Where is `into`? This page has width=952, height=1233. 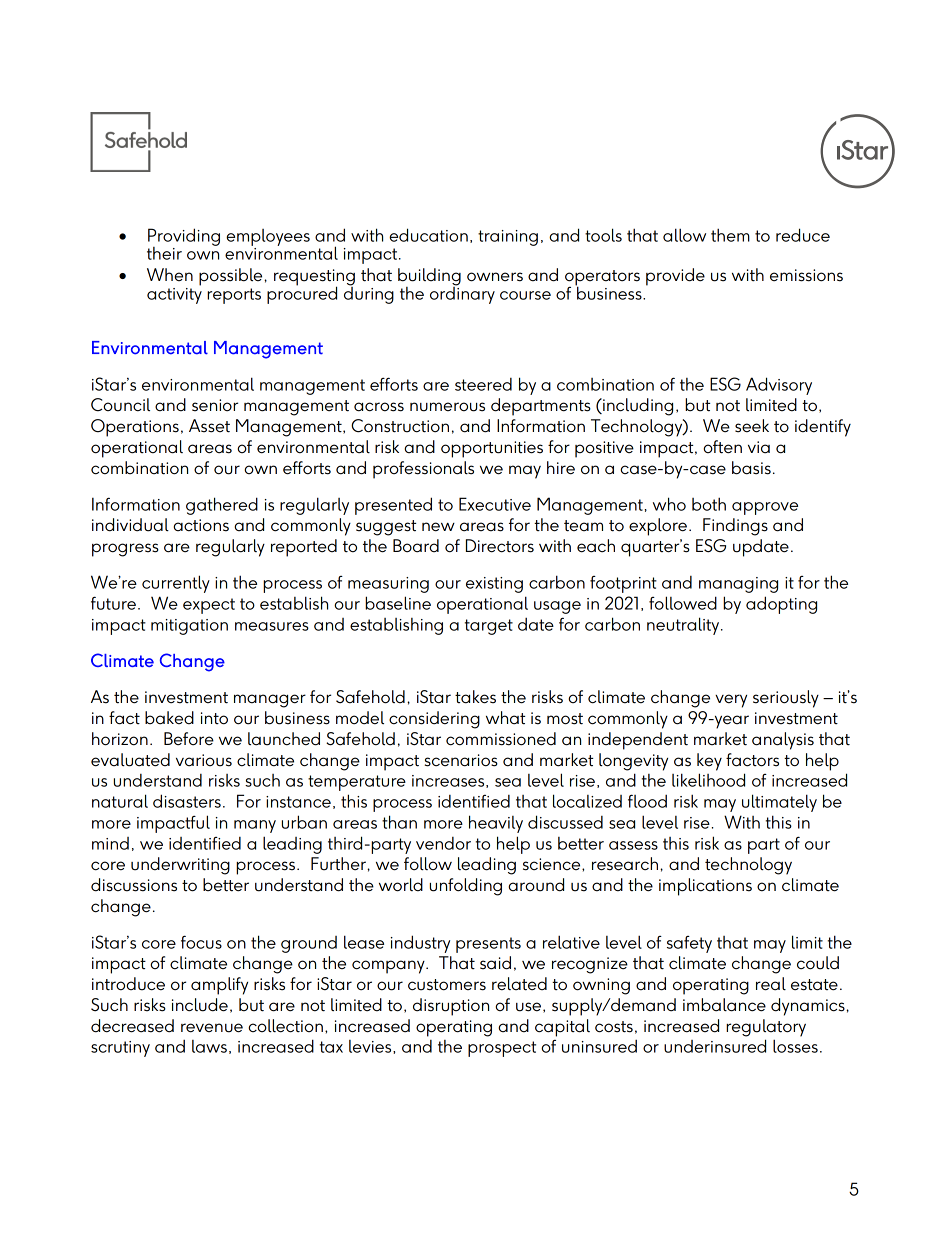
into is located at coordinates (214, 718).
